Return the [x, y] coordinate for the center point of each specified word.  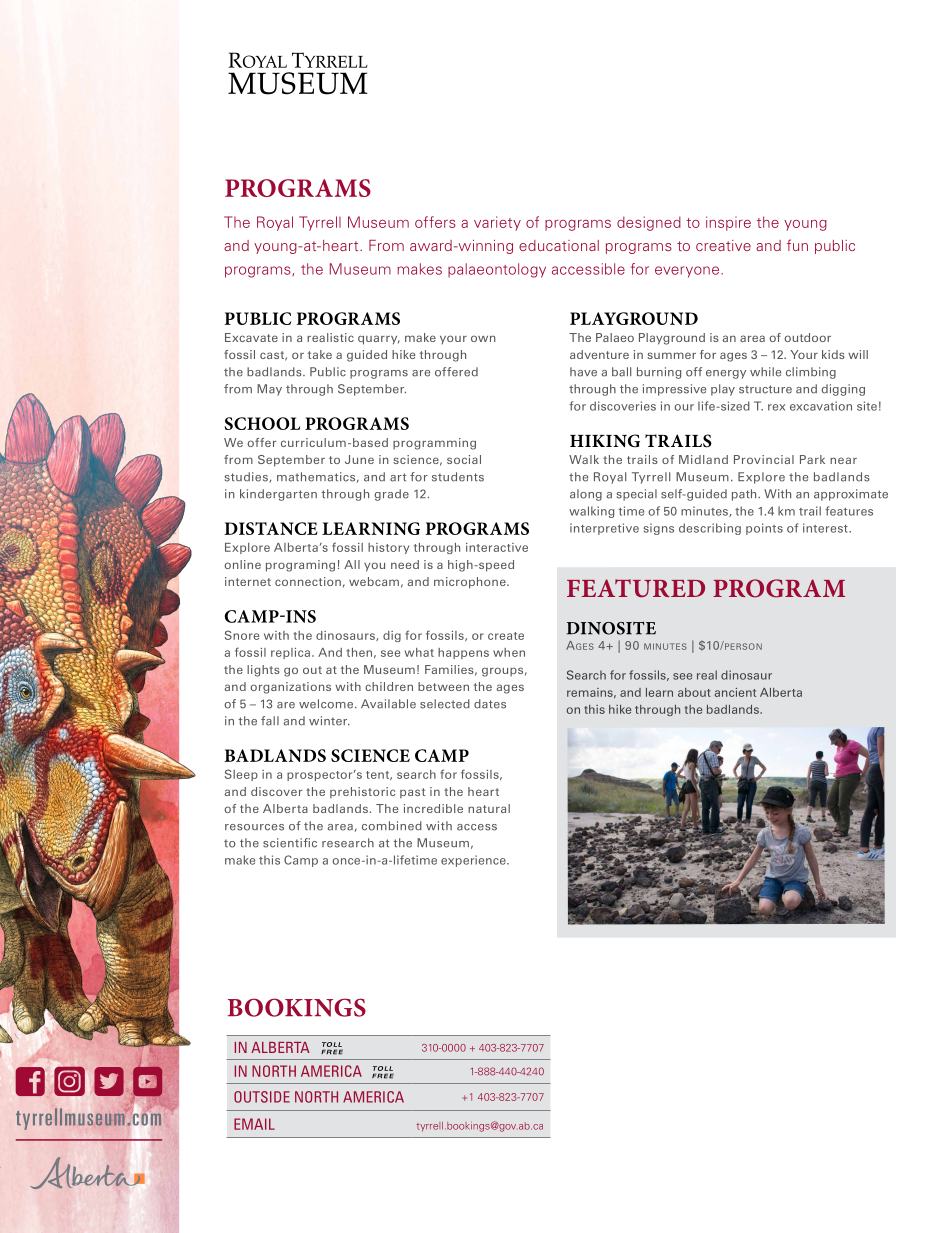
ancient [735, 692]
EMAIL [254, 1124]
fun [797, 245]
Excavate [251, 337]
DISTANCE [271, 528]
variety [497, 223]
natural [489, 808]
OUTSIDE [262, 1097]
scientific [290, 843]
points [764, 529]
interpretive [604, 529]
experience [474, 861]
